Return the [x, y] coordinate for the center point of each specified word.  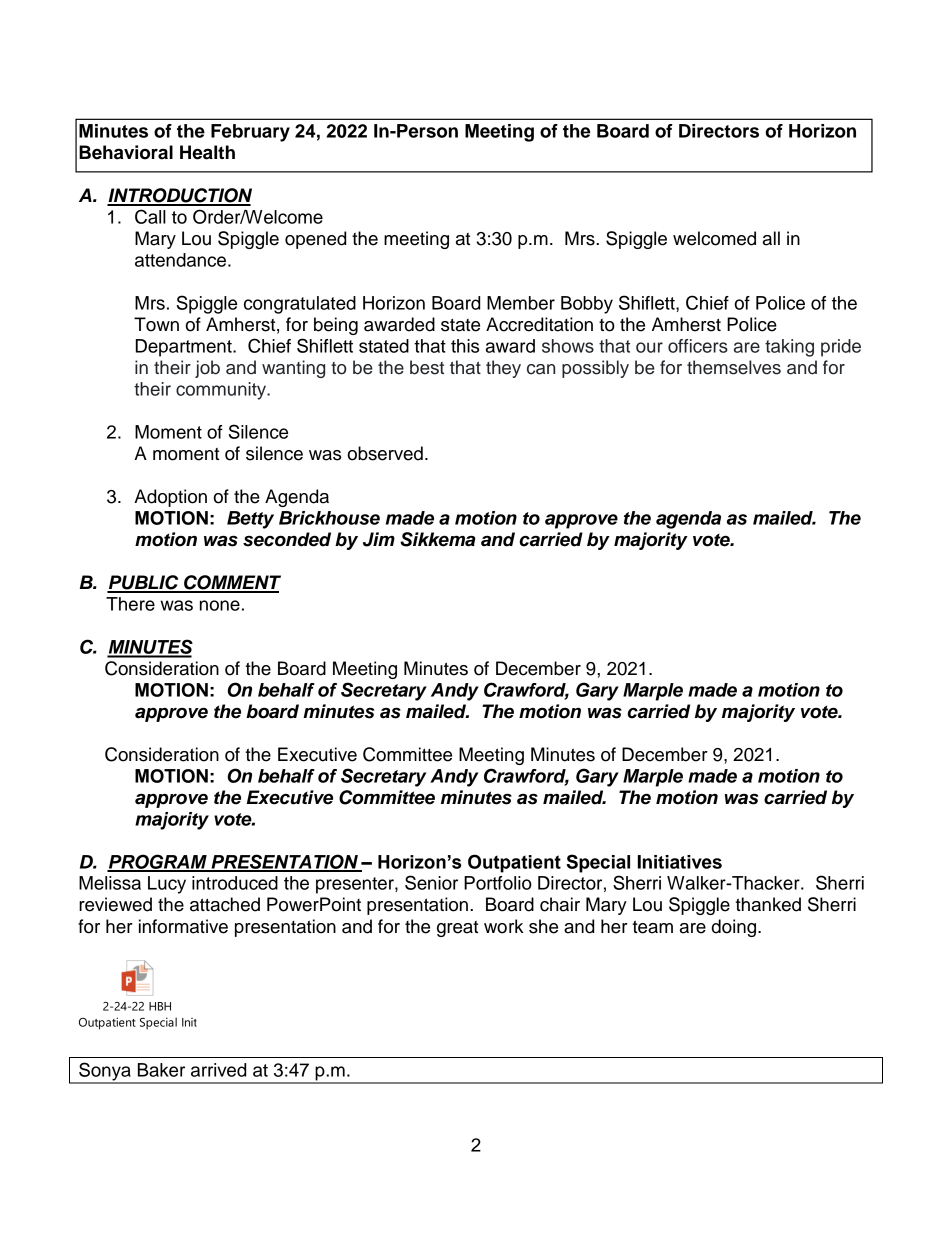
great [457, 929]
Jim [379, 539]
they [503, 369]
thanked [768, 904]
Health [207, 152]
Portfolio [498, 883]
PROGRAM [158, 862]
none [220, 605]
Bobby [587, 305]
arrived [218, 1070]
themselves [734, 367]
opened [315, 240]
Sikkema [438, 539]
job [207, 369]
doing [735, 928]
